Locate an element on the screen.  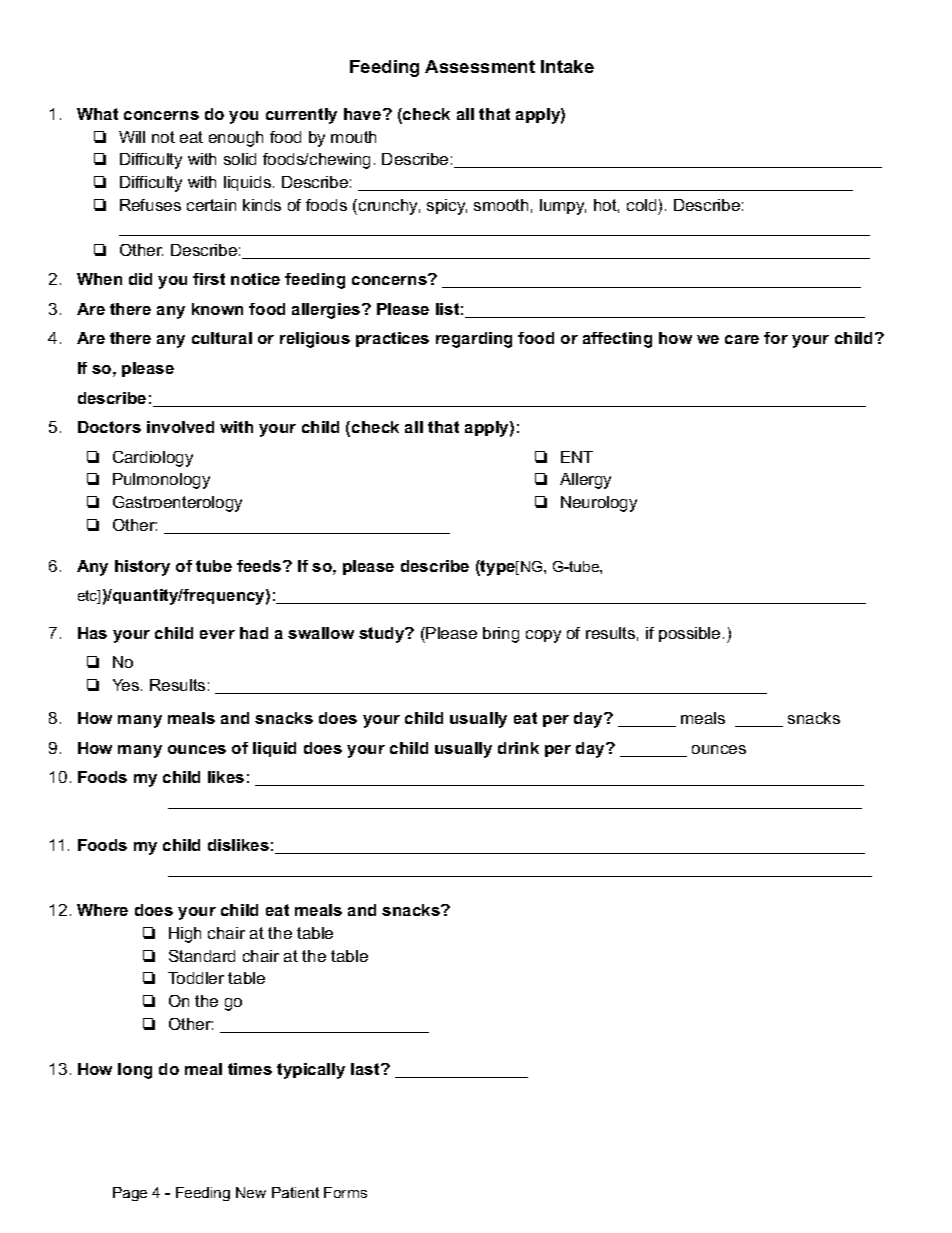
Forms is located at coordinates (345, 1192).
